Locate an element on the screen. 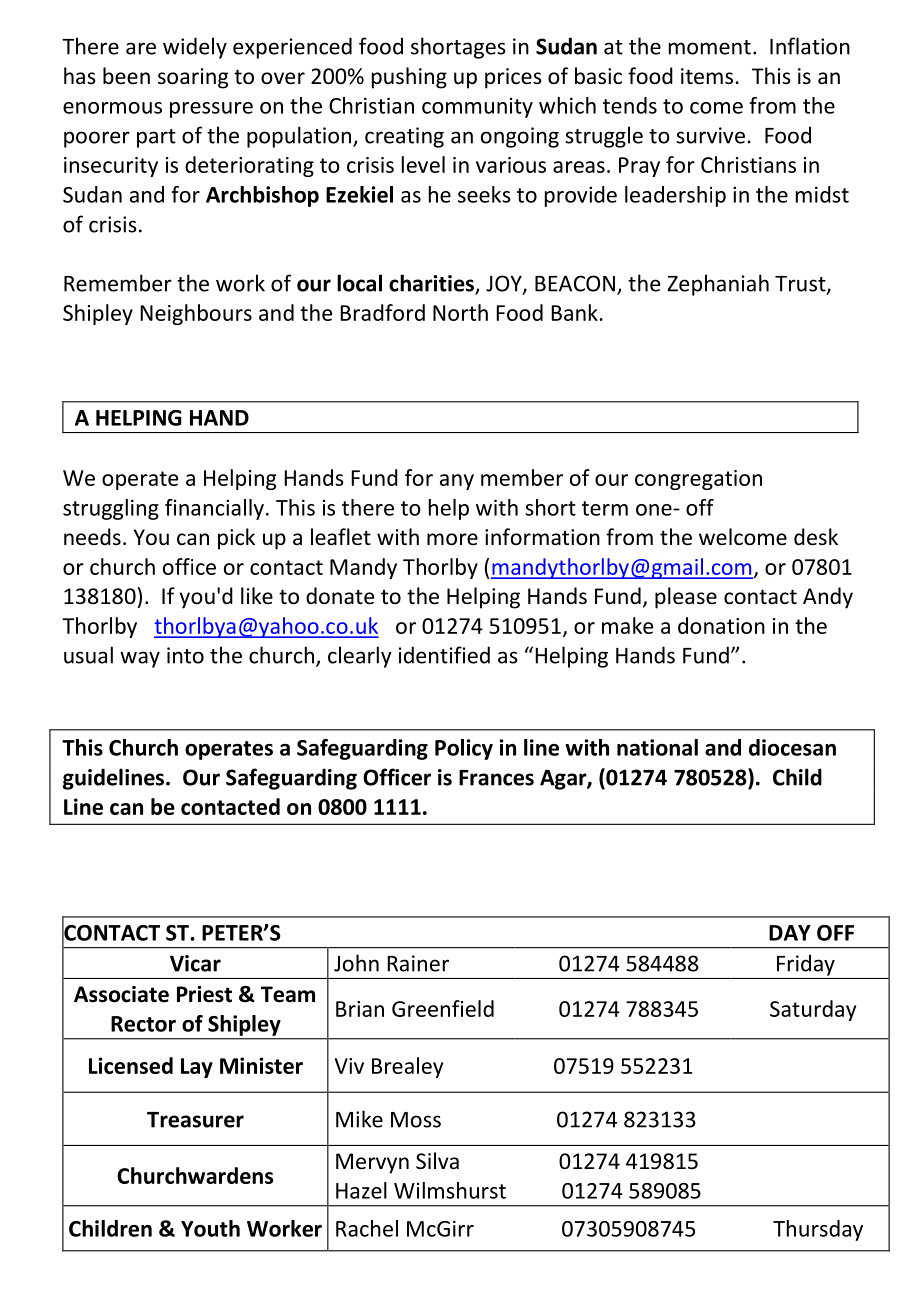  donation is located at coordinates (721, 625).
